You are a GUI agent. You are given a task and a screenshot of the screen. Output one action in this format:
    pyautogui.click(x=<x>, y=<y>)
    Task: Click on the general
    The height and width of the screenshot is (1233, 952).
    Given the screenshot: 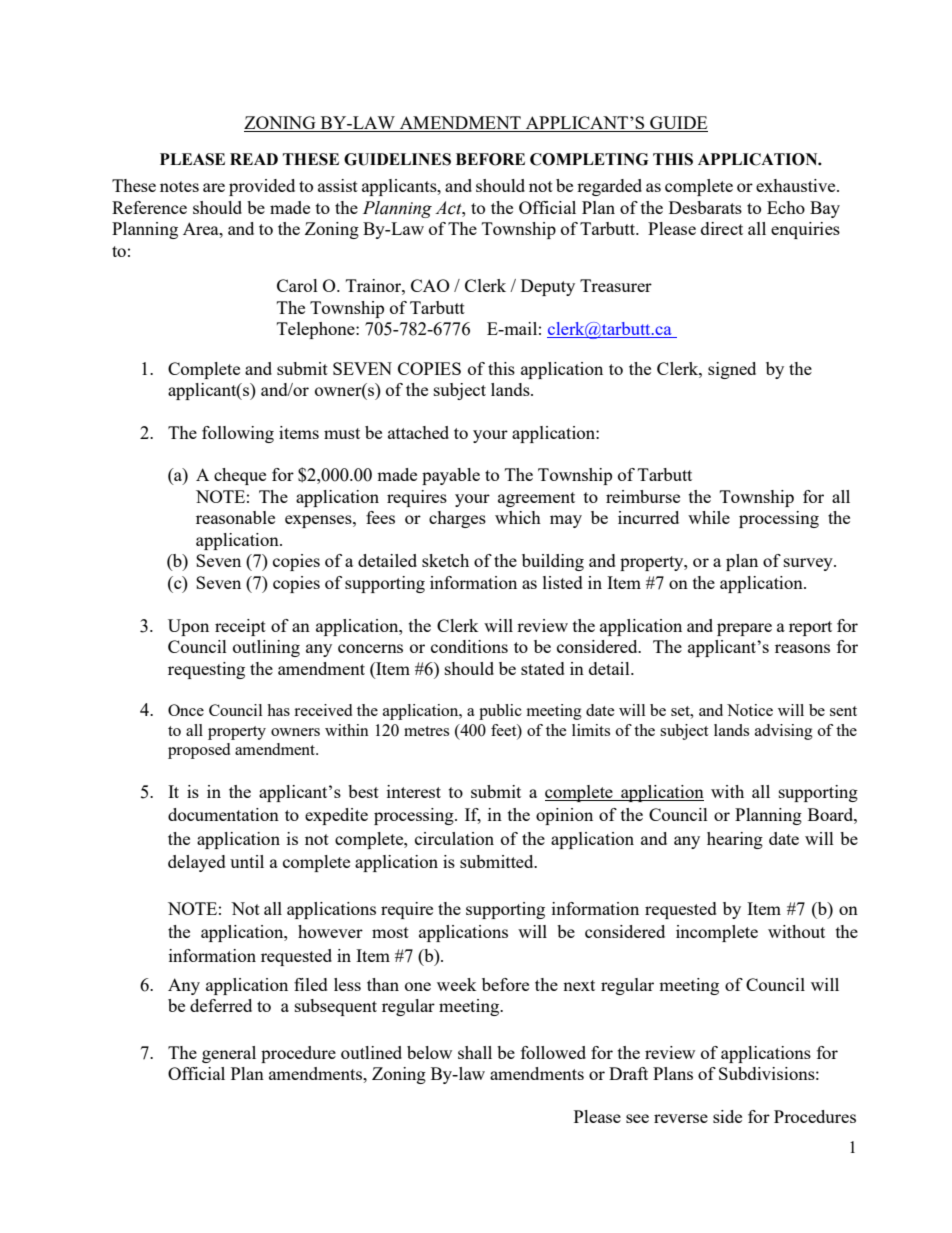 What is the action you would take?
    pyautogui.click(x=229, y=1054)
